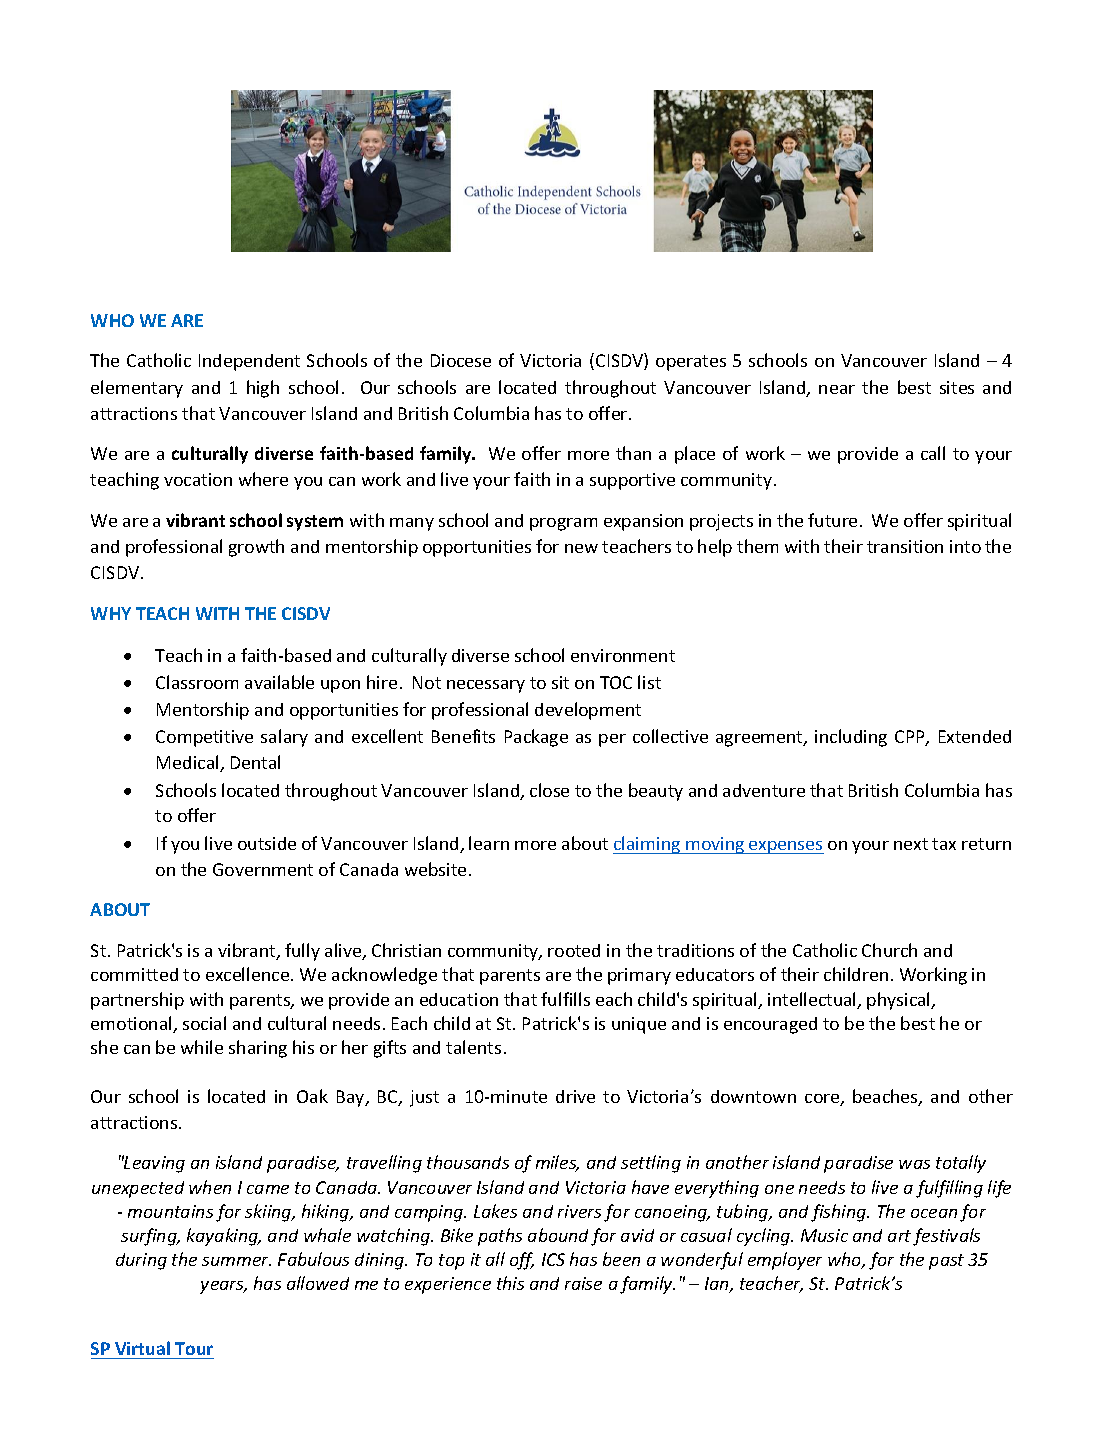  What do you see at coordinates (899, 1001) in the page?
I see `physical` at bounding box center [899, 1001].
